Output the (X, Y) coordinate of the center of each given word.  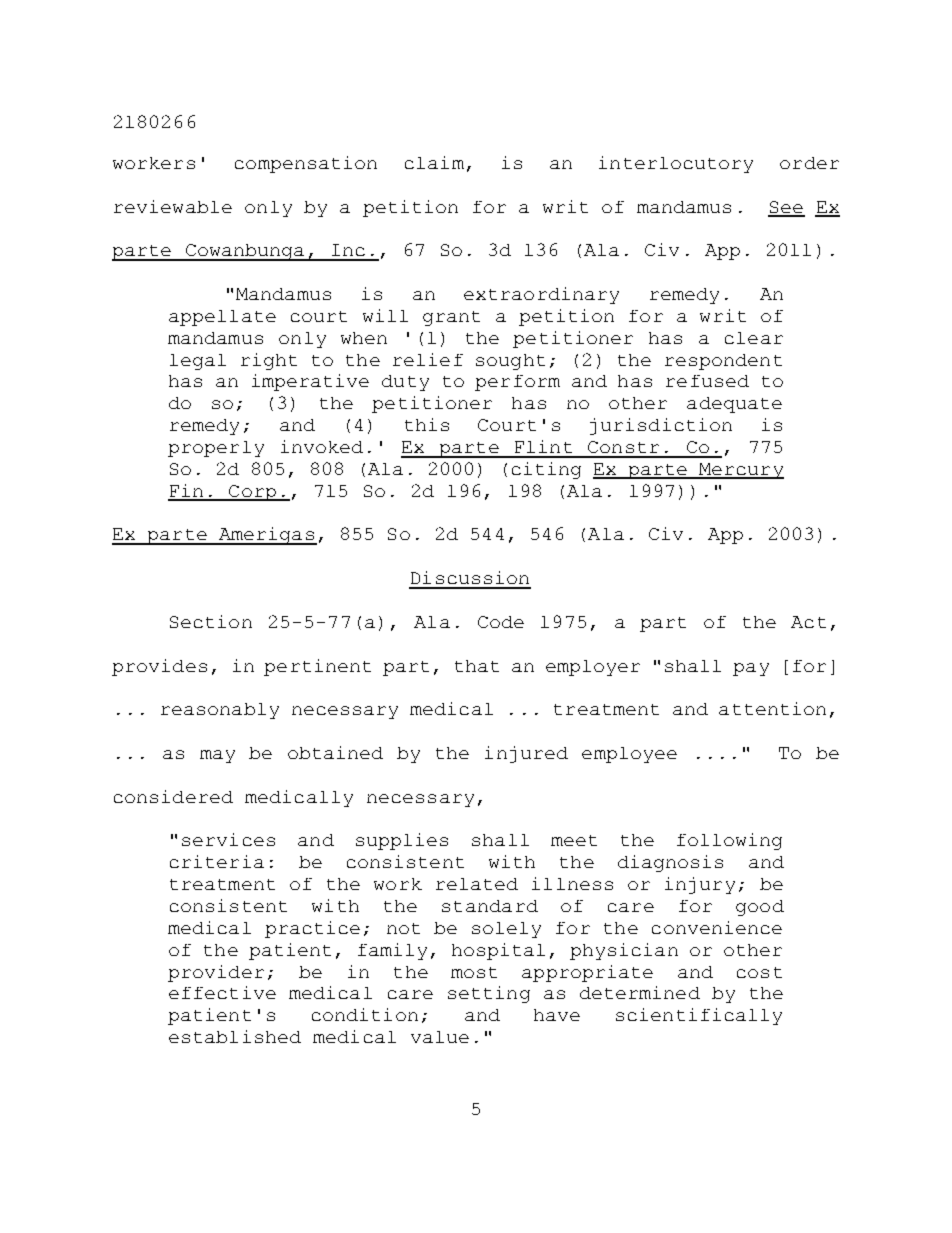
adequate (734, 405)
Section (211, 621)
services (228, 839)
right (269, 361)
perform (517, 383)
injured (526, 754)
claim (434, 162)
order (809, 163)
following (729, 841)
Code (501, 622)
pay (751, 669)
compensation (306, 164)
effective (222, 992)
